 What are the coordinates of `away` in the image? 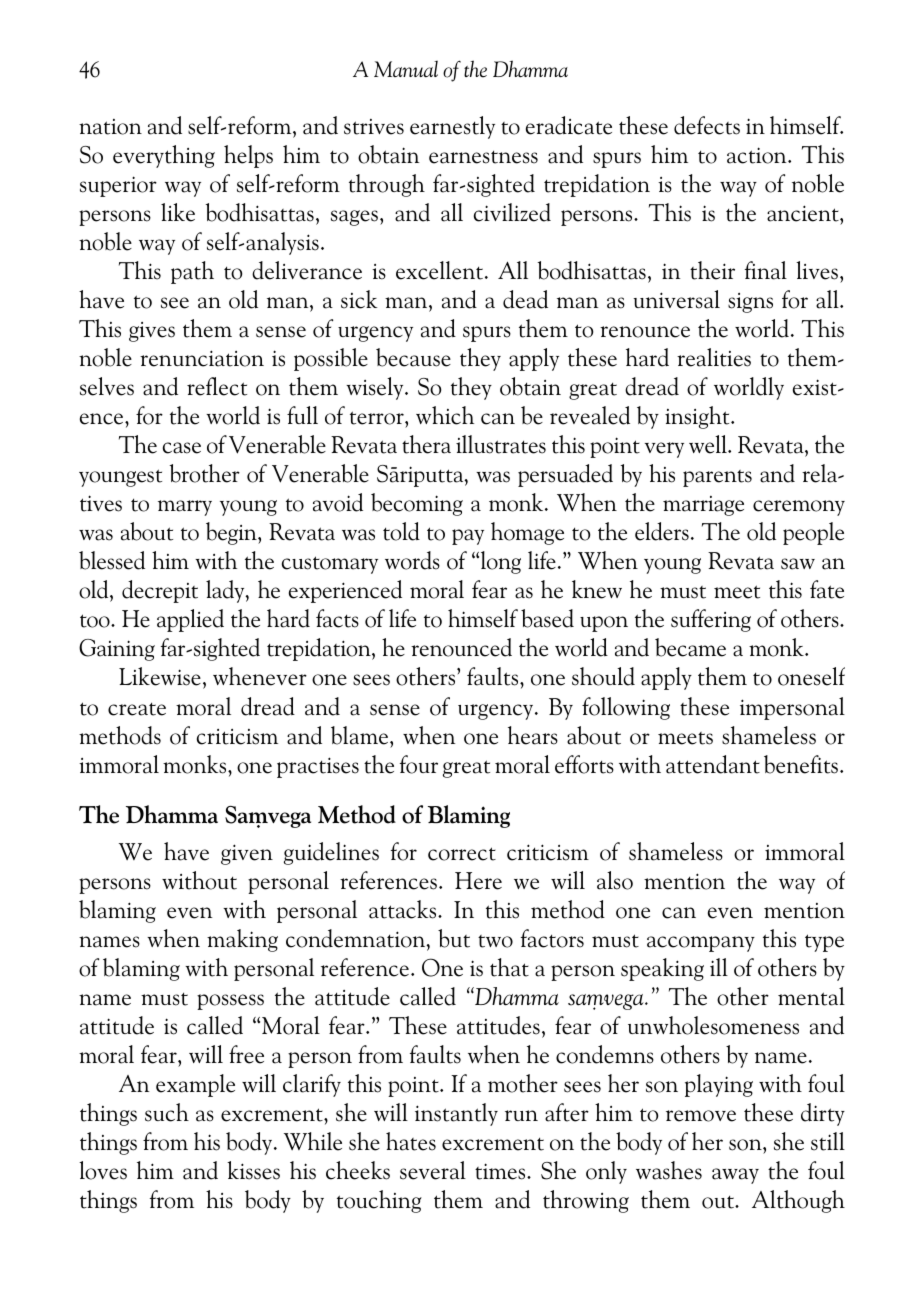 It's located at (735, 1176).
